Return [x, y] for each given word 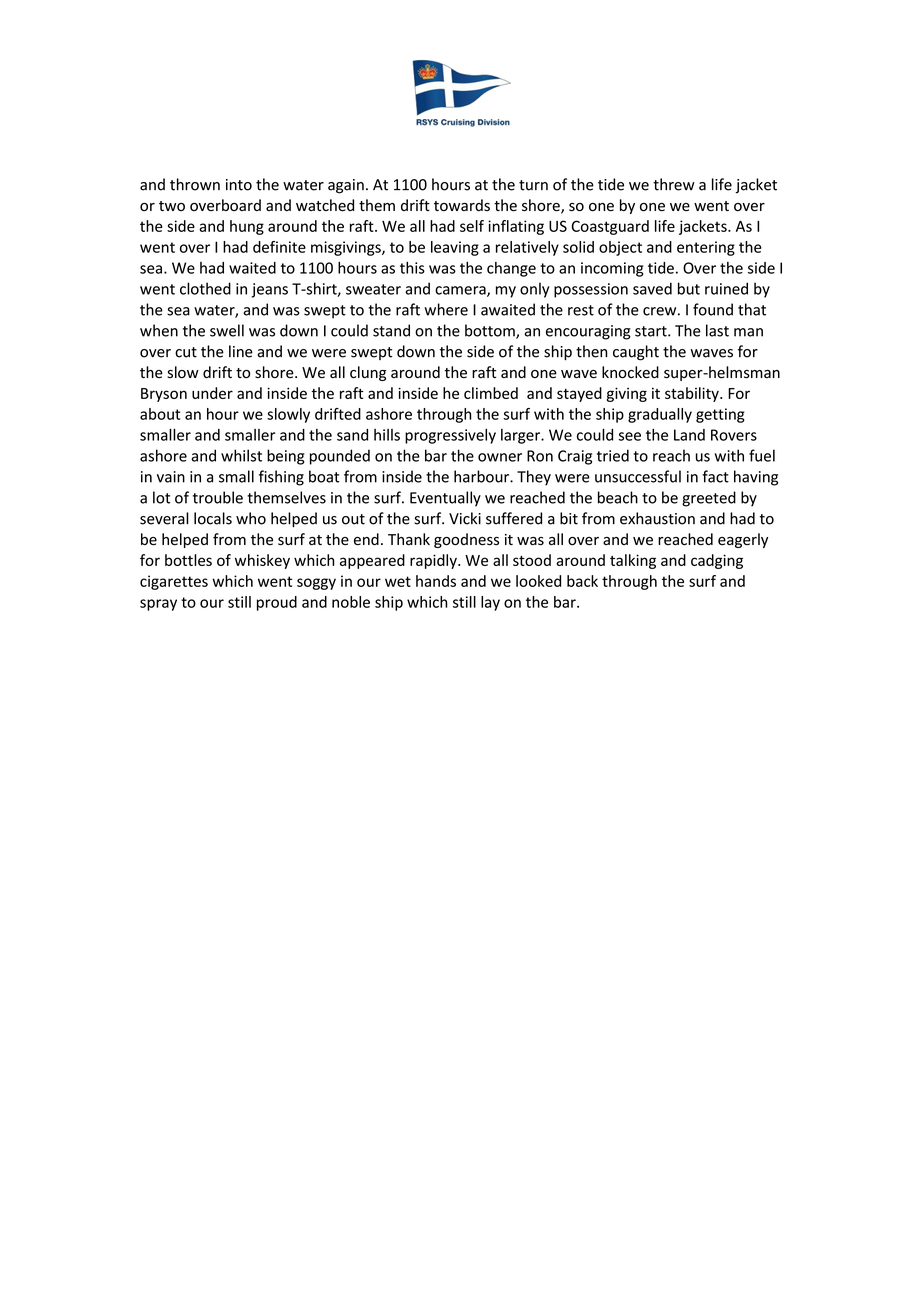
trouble [218, 497]
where [446, 309]
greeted [709, 499]
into [239, 185]
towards [462, 205]
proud [277, 603]
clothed [205, 288]
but [689, 288]
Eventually [445, 499]
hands [436, 581]
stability [693, 394]
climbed [491, 393]
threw [674, 184]
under [212, 393]
